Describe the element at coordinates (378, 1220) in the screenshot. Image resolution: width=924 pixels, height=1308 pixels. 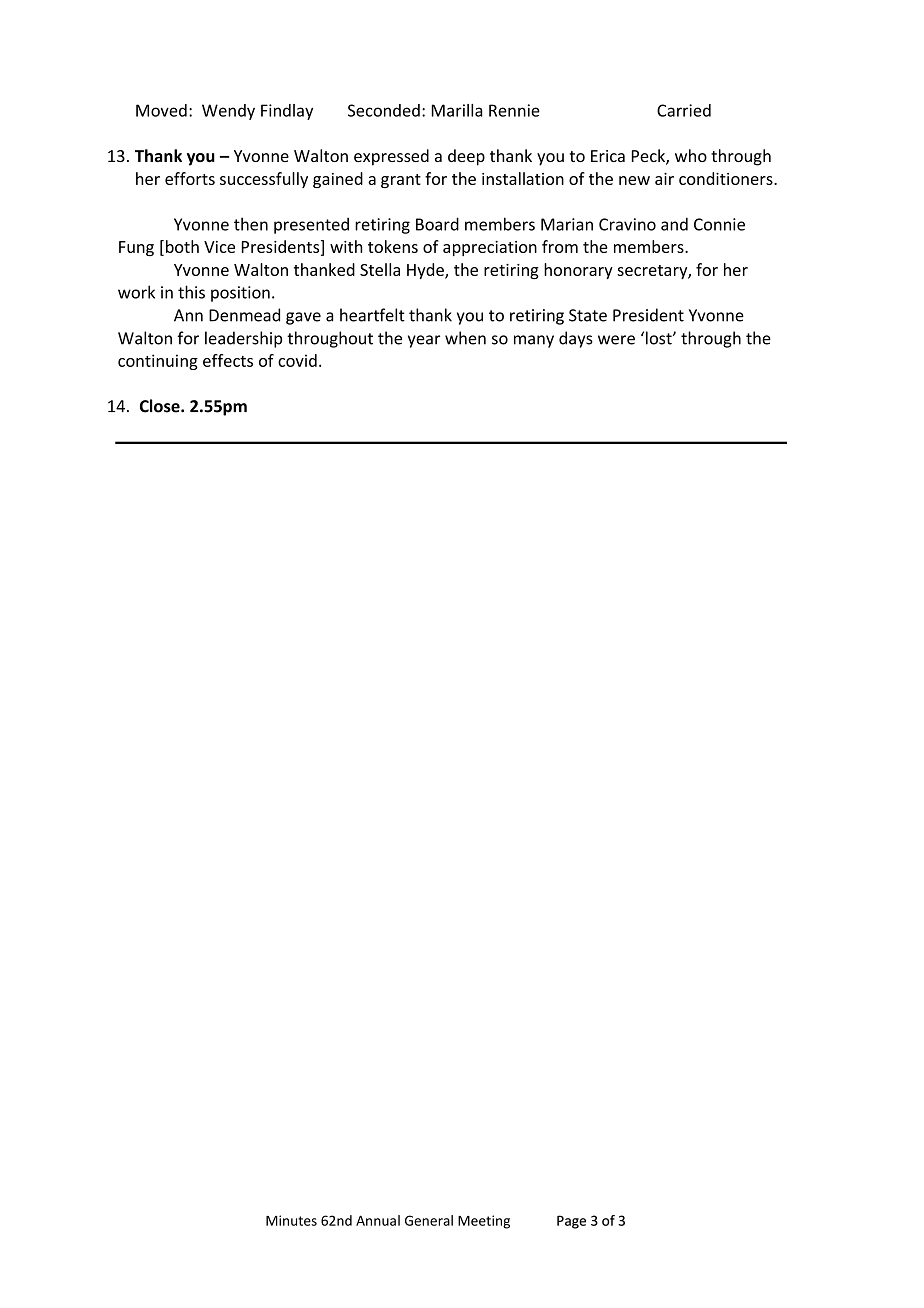
I see `Annual` at that location.
